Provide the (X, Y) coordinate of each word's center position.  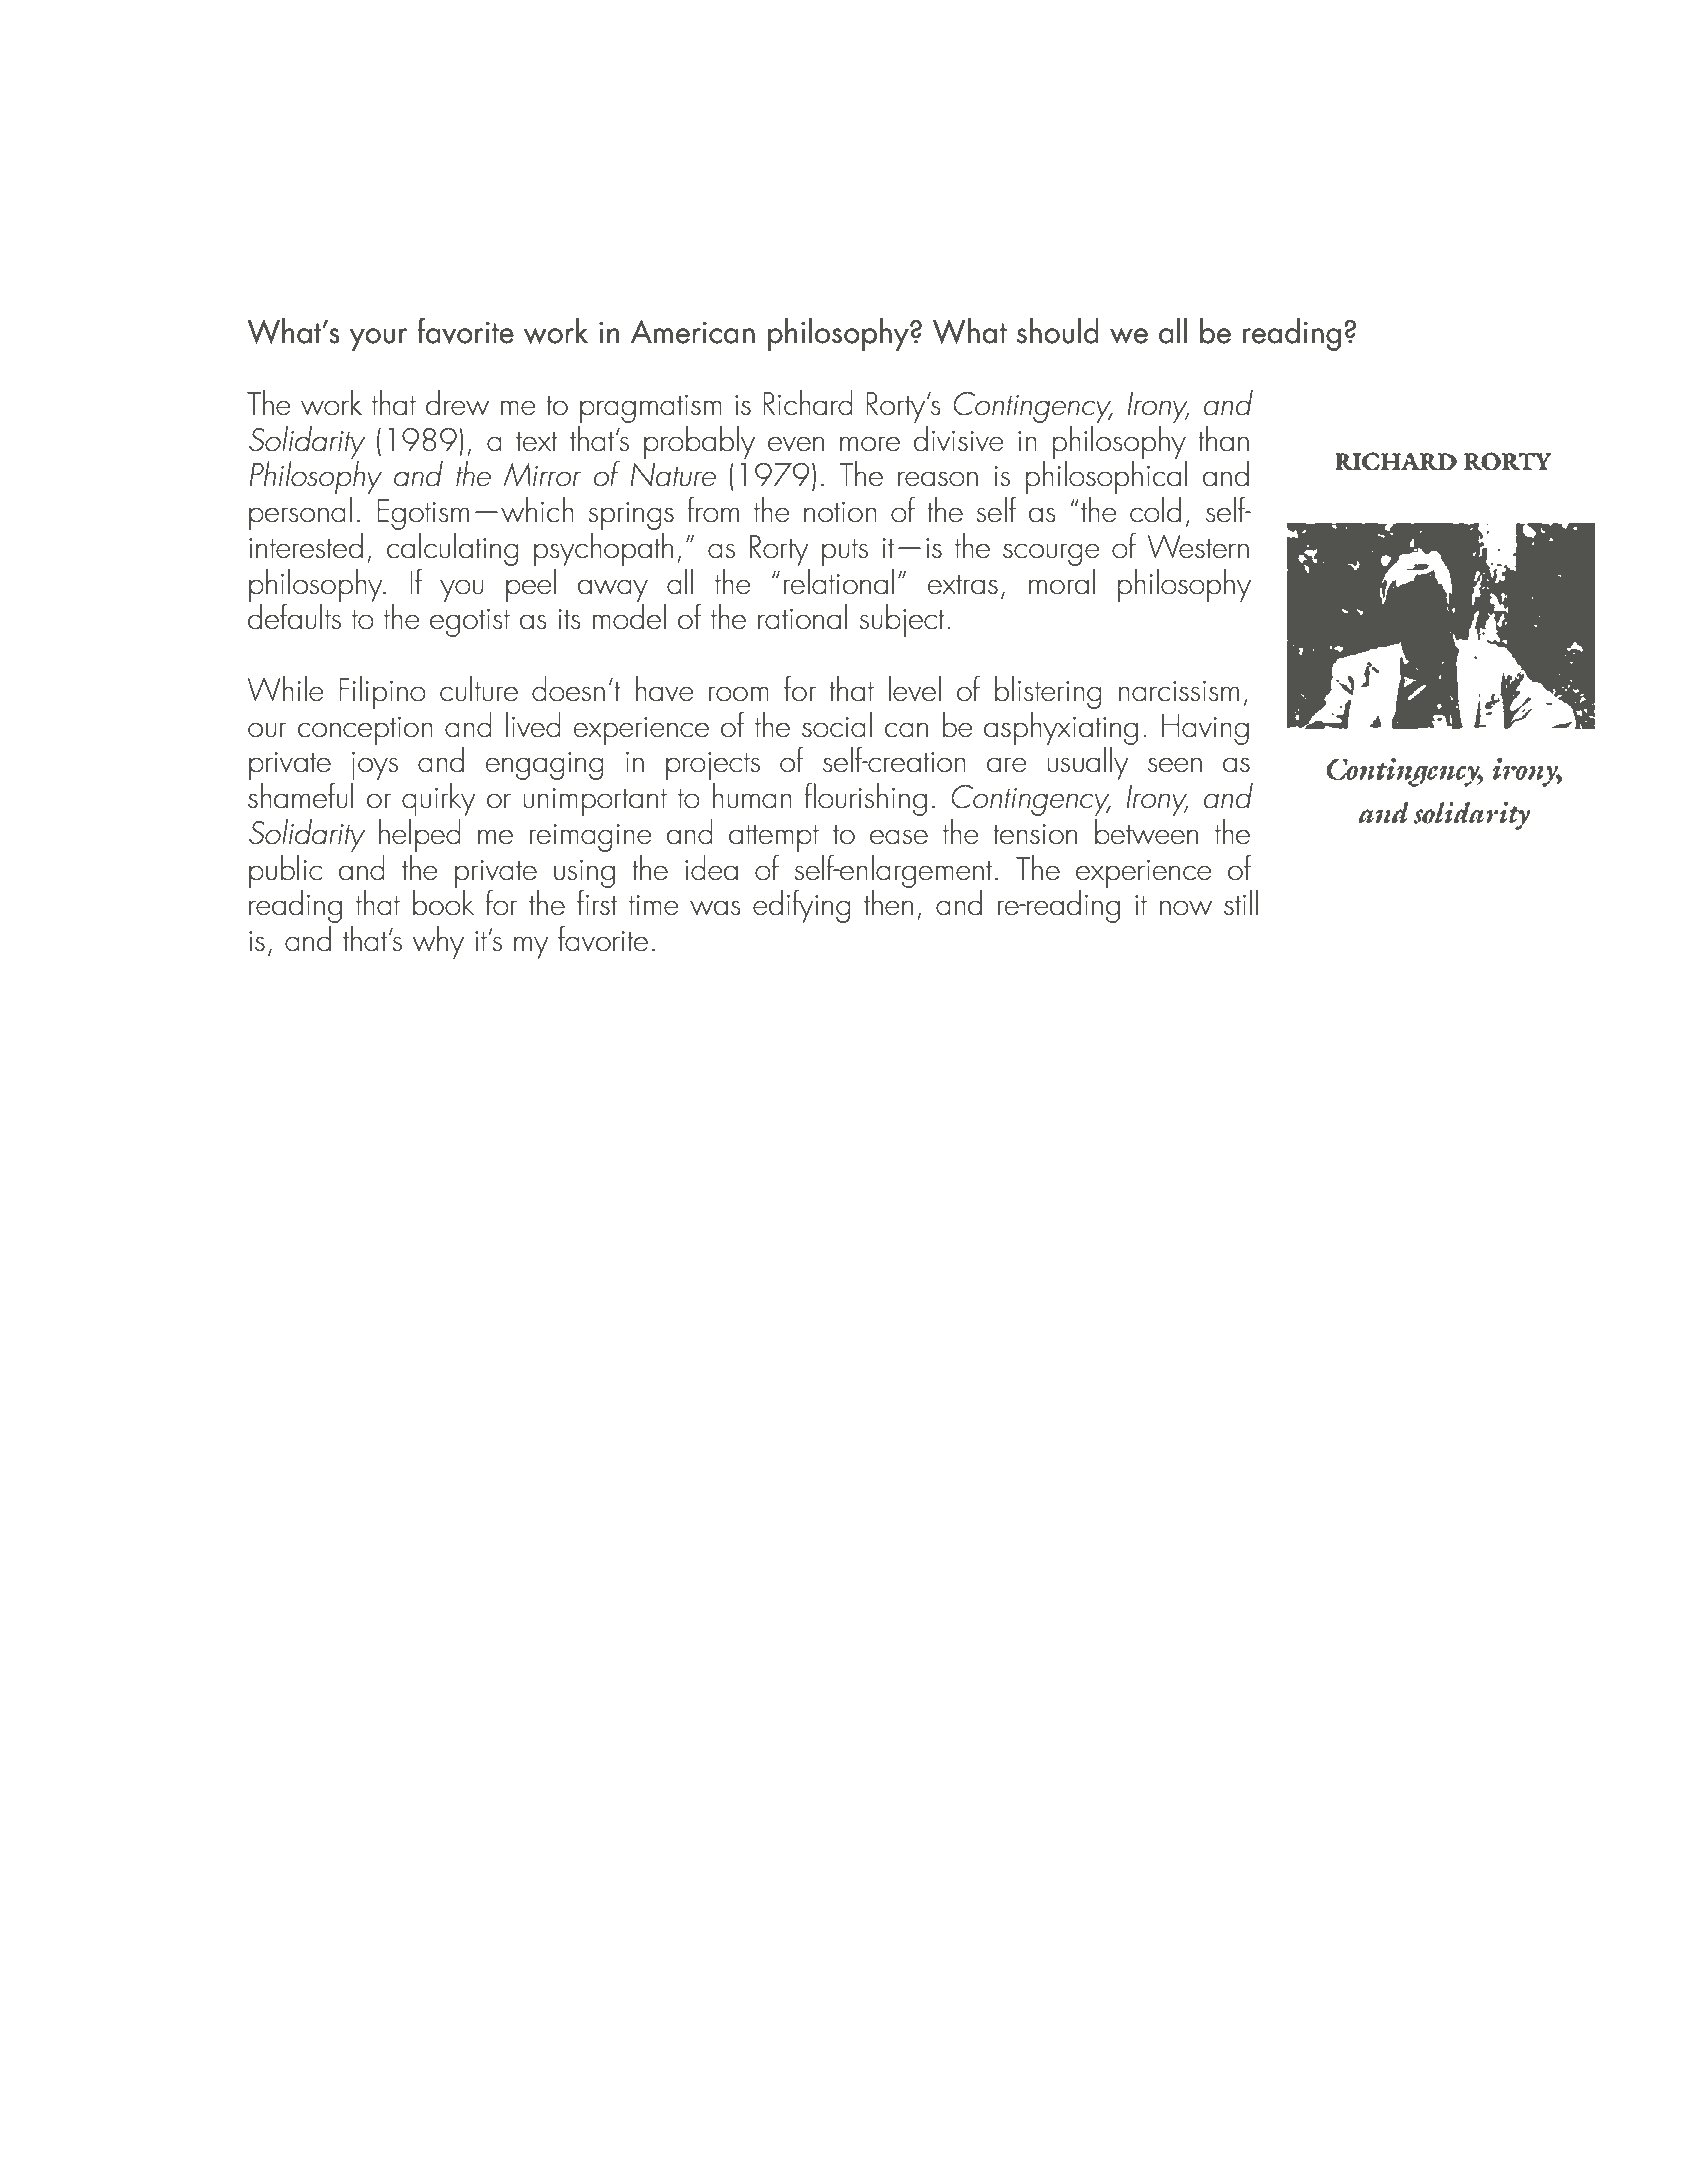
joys (375, 766)
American (693, 331)
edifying (802, 906)
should (1058, 331)
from (713, 509)
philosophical (1106, 477)
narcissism (1179, 691)
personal (300, 513)
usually (1087, 763)
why (438, 942)
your (379, 339)
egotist (470, 623)
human (752, 796)
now (1186, 908)
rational (802, 617)
